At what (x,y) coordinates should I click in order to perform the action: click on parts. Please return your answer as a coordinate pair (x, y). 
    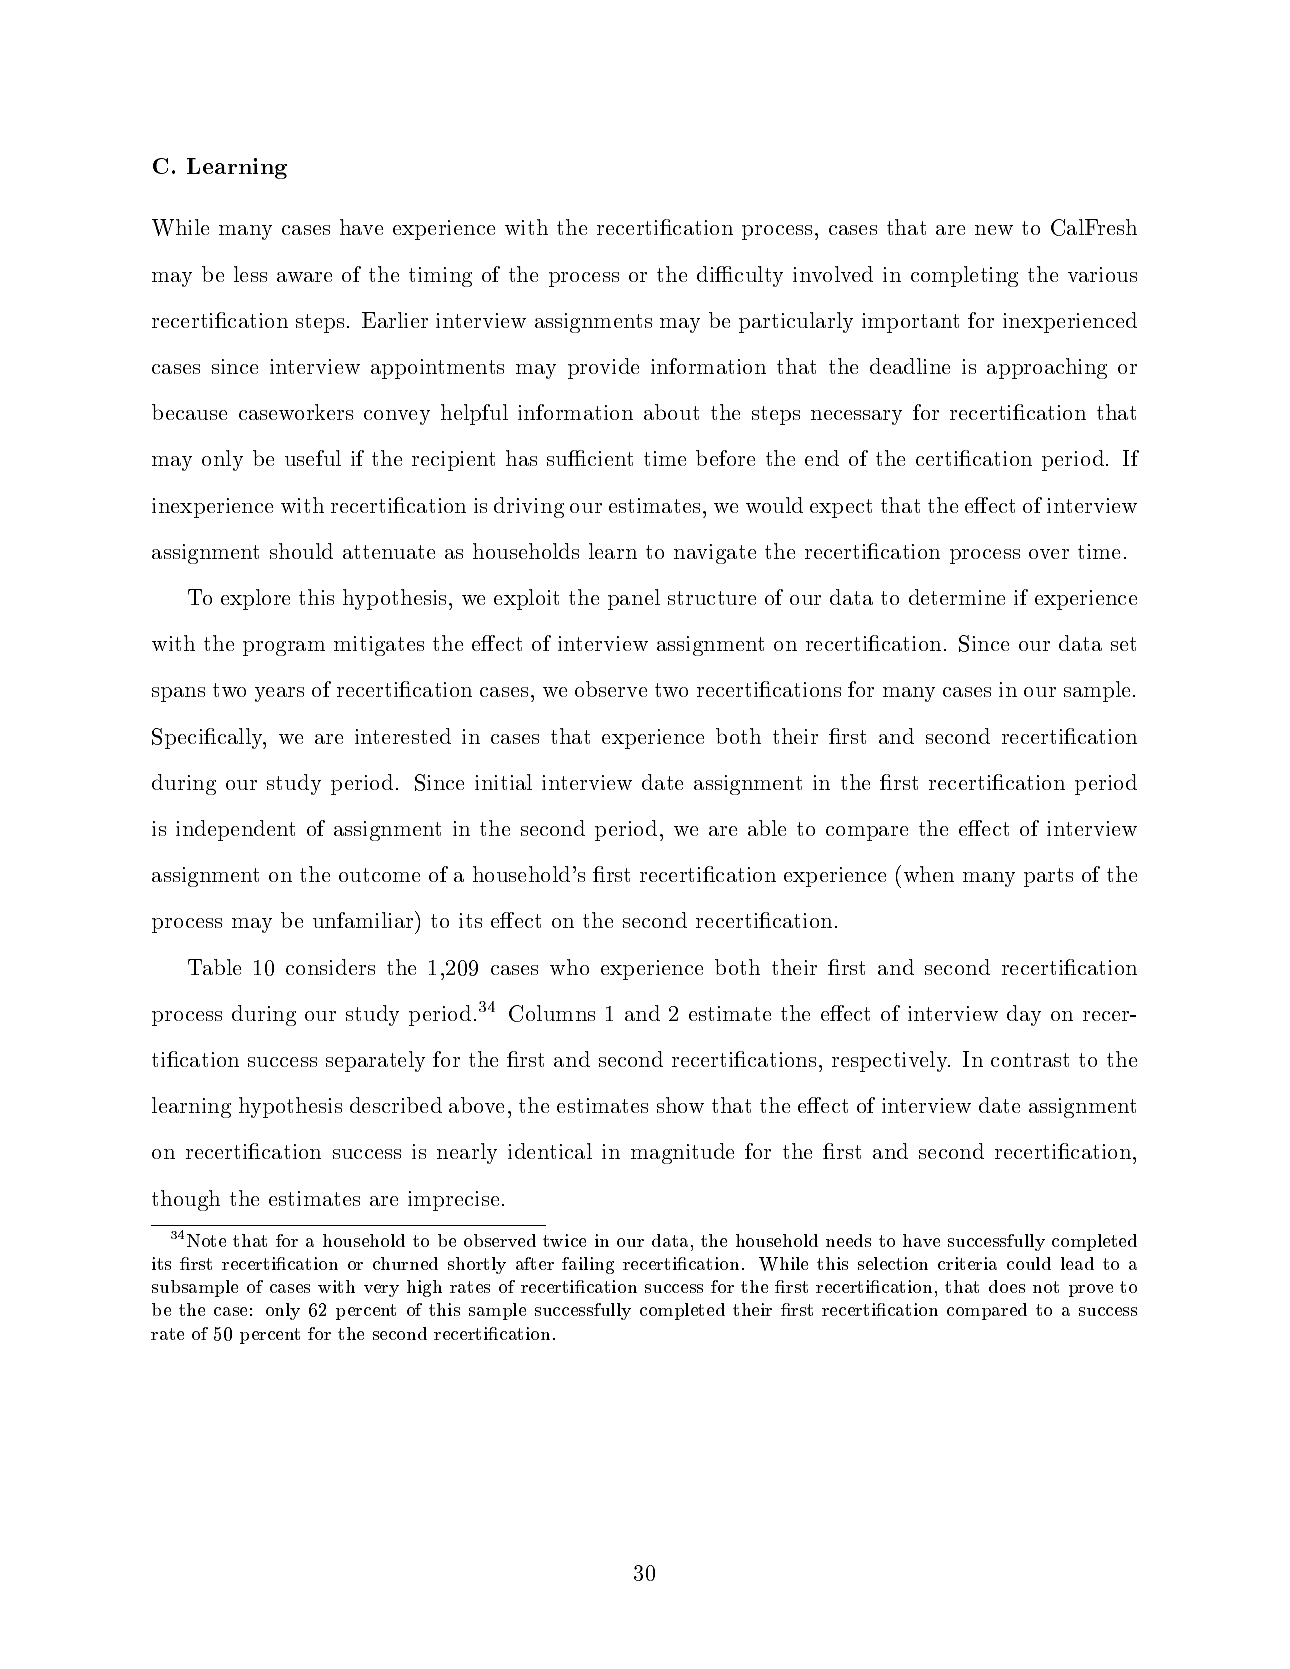
    Looking at the image, I should click on (1048, 877).
